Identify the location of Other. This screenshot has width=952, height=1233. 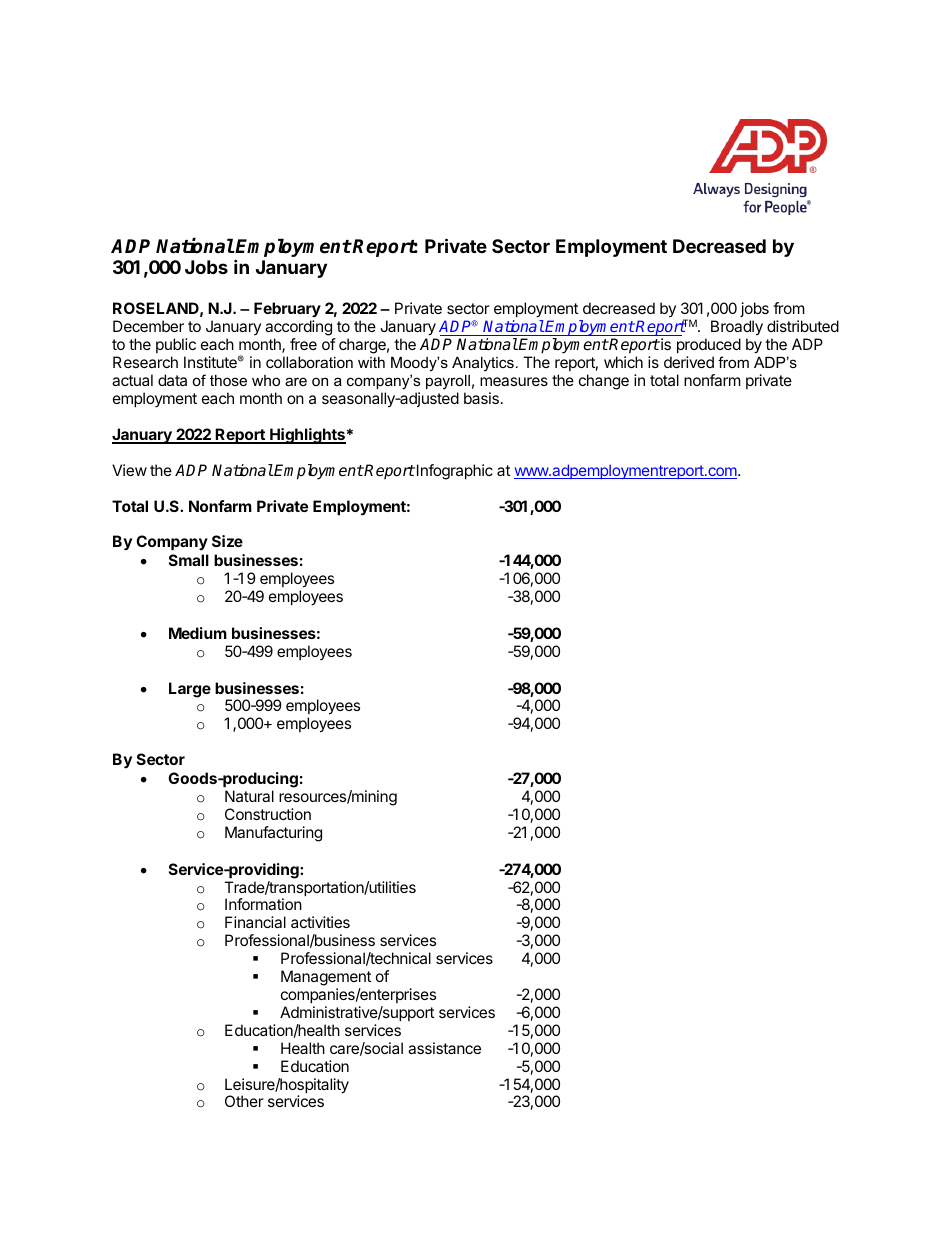
(244, 1101).
